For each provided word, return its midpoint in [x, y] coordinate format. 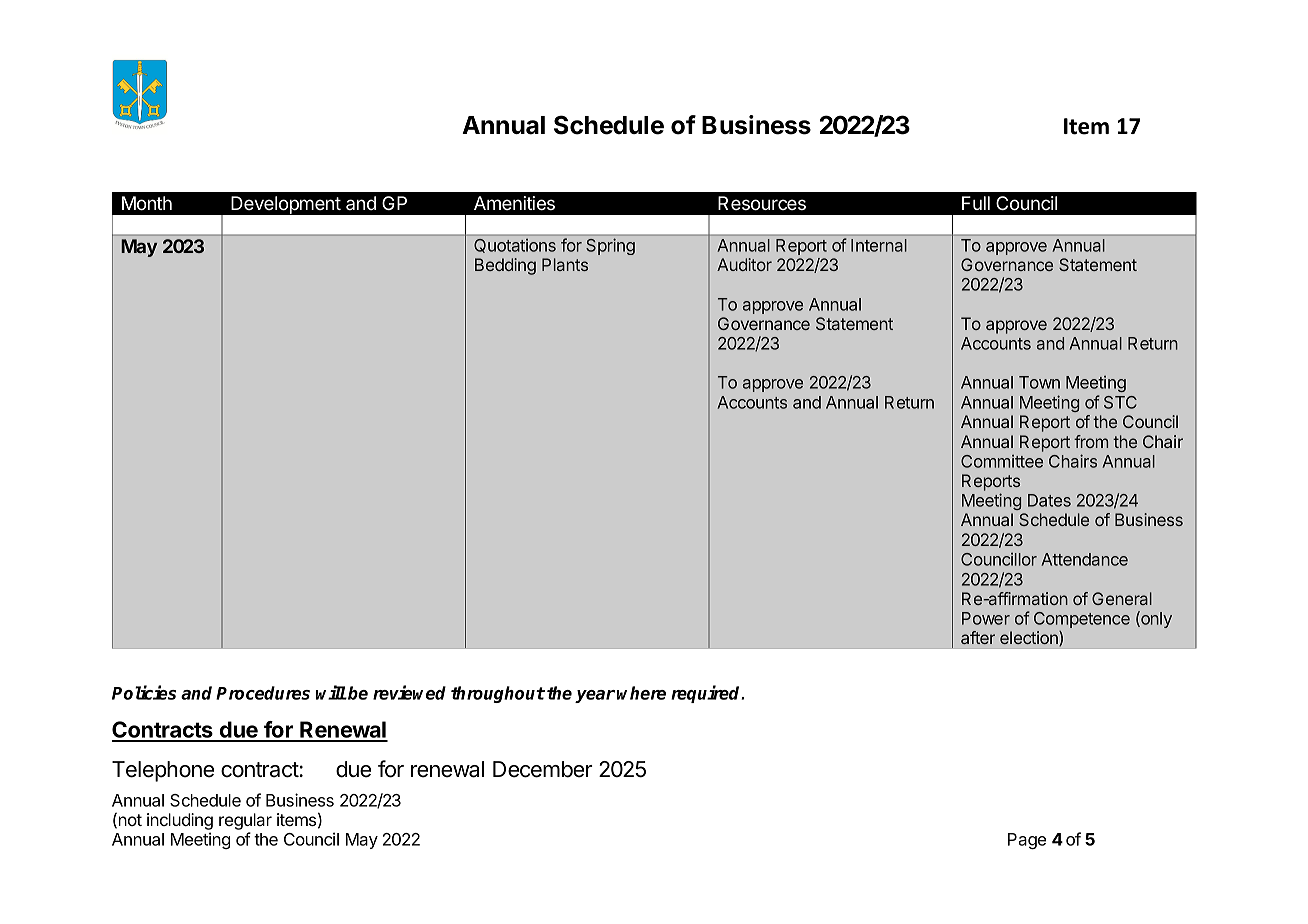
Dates [1049, 500]
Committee [1002, 461]
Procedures [263, 693]
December [543, 769]
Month [147, 203]
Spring [610, 246]
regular [245, 823]
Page [1027, 841]
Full [976, 203]
